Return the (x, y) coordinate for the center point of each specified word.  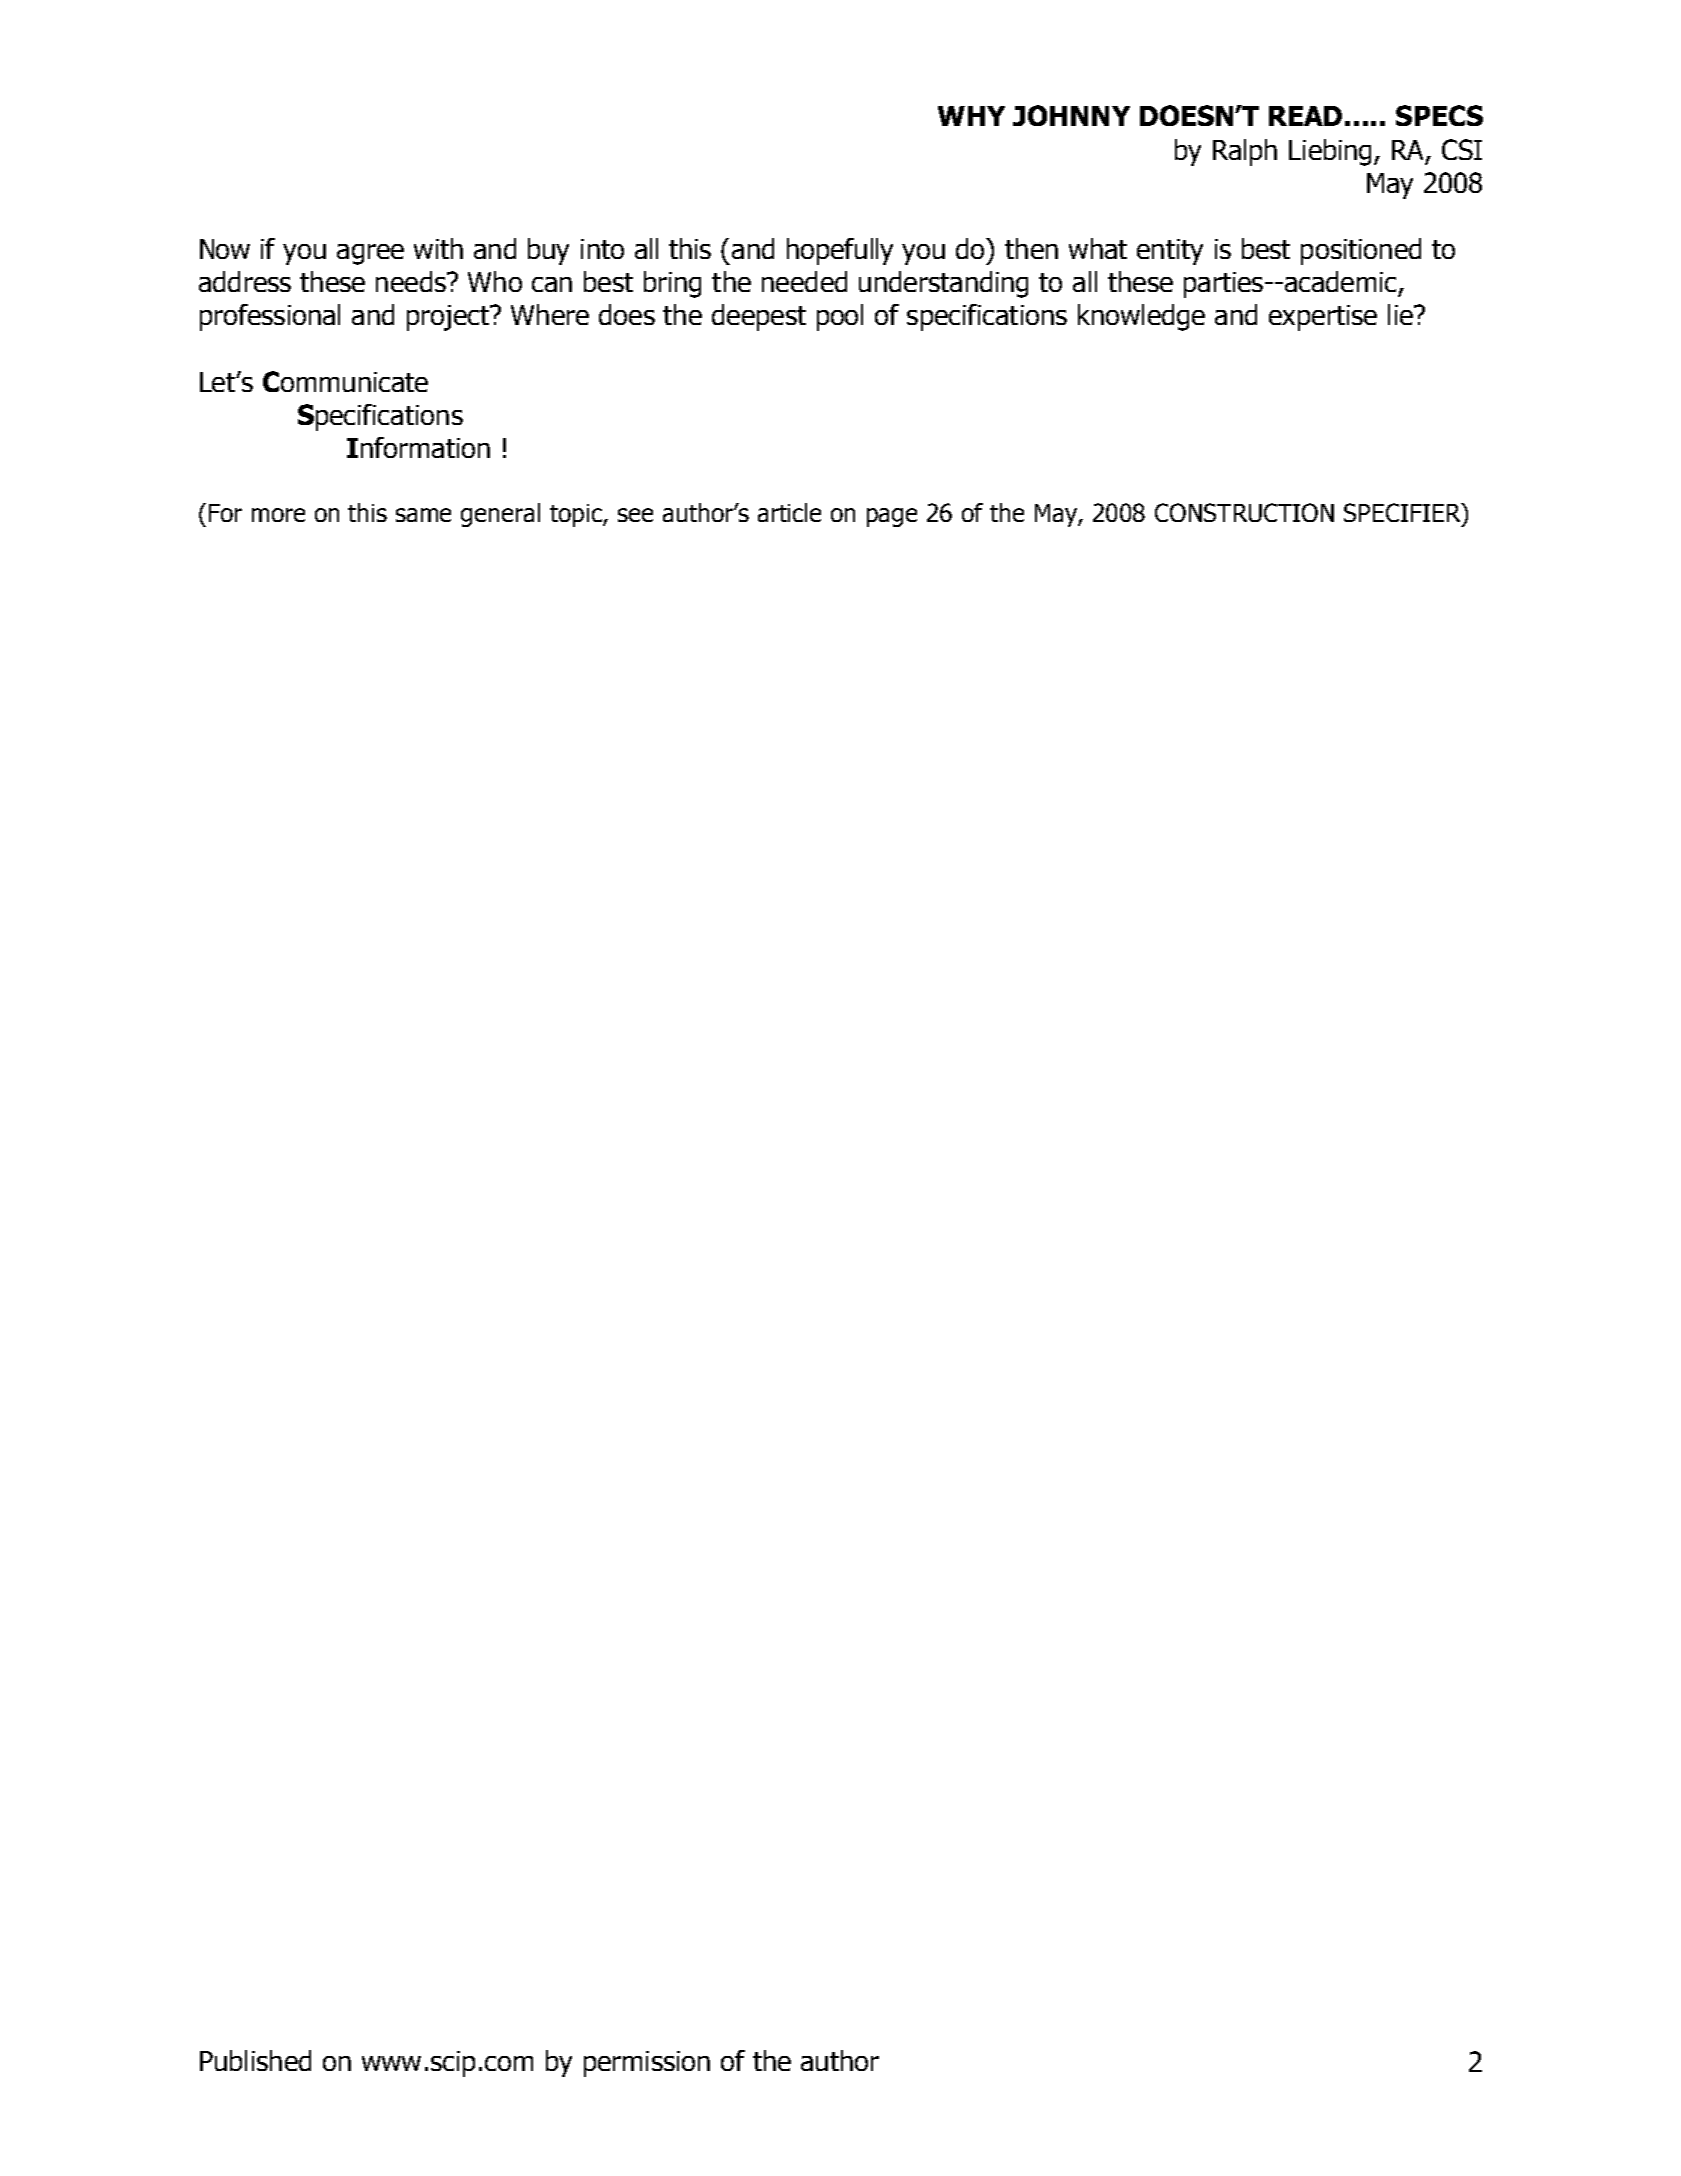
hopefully (840, 251)
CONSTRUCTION (1244, 512)
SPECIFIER (1403, 512)
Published (255, 2060)
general (500, 515)
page (892, 517)
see (635, 515)
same (423, 515)
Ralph (1245, 152)
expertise (1323, 318)
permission (647, 2064)
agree (370, 254)
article (789, 512)
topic (577, 515)
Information (418, 447)
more (278, 515)
